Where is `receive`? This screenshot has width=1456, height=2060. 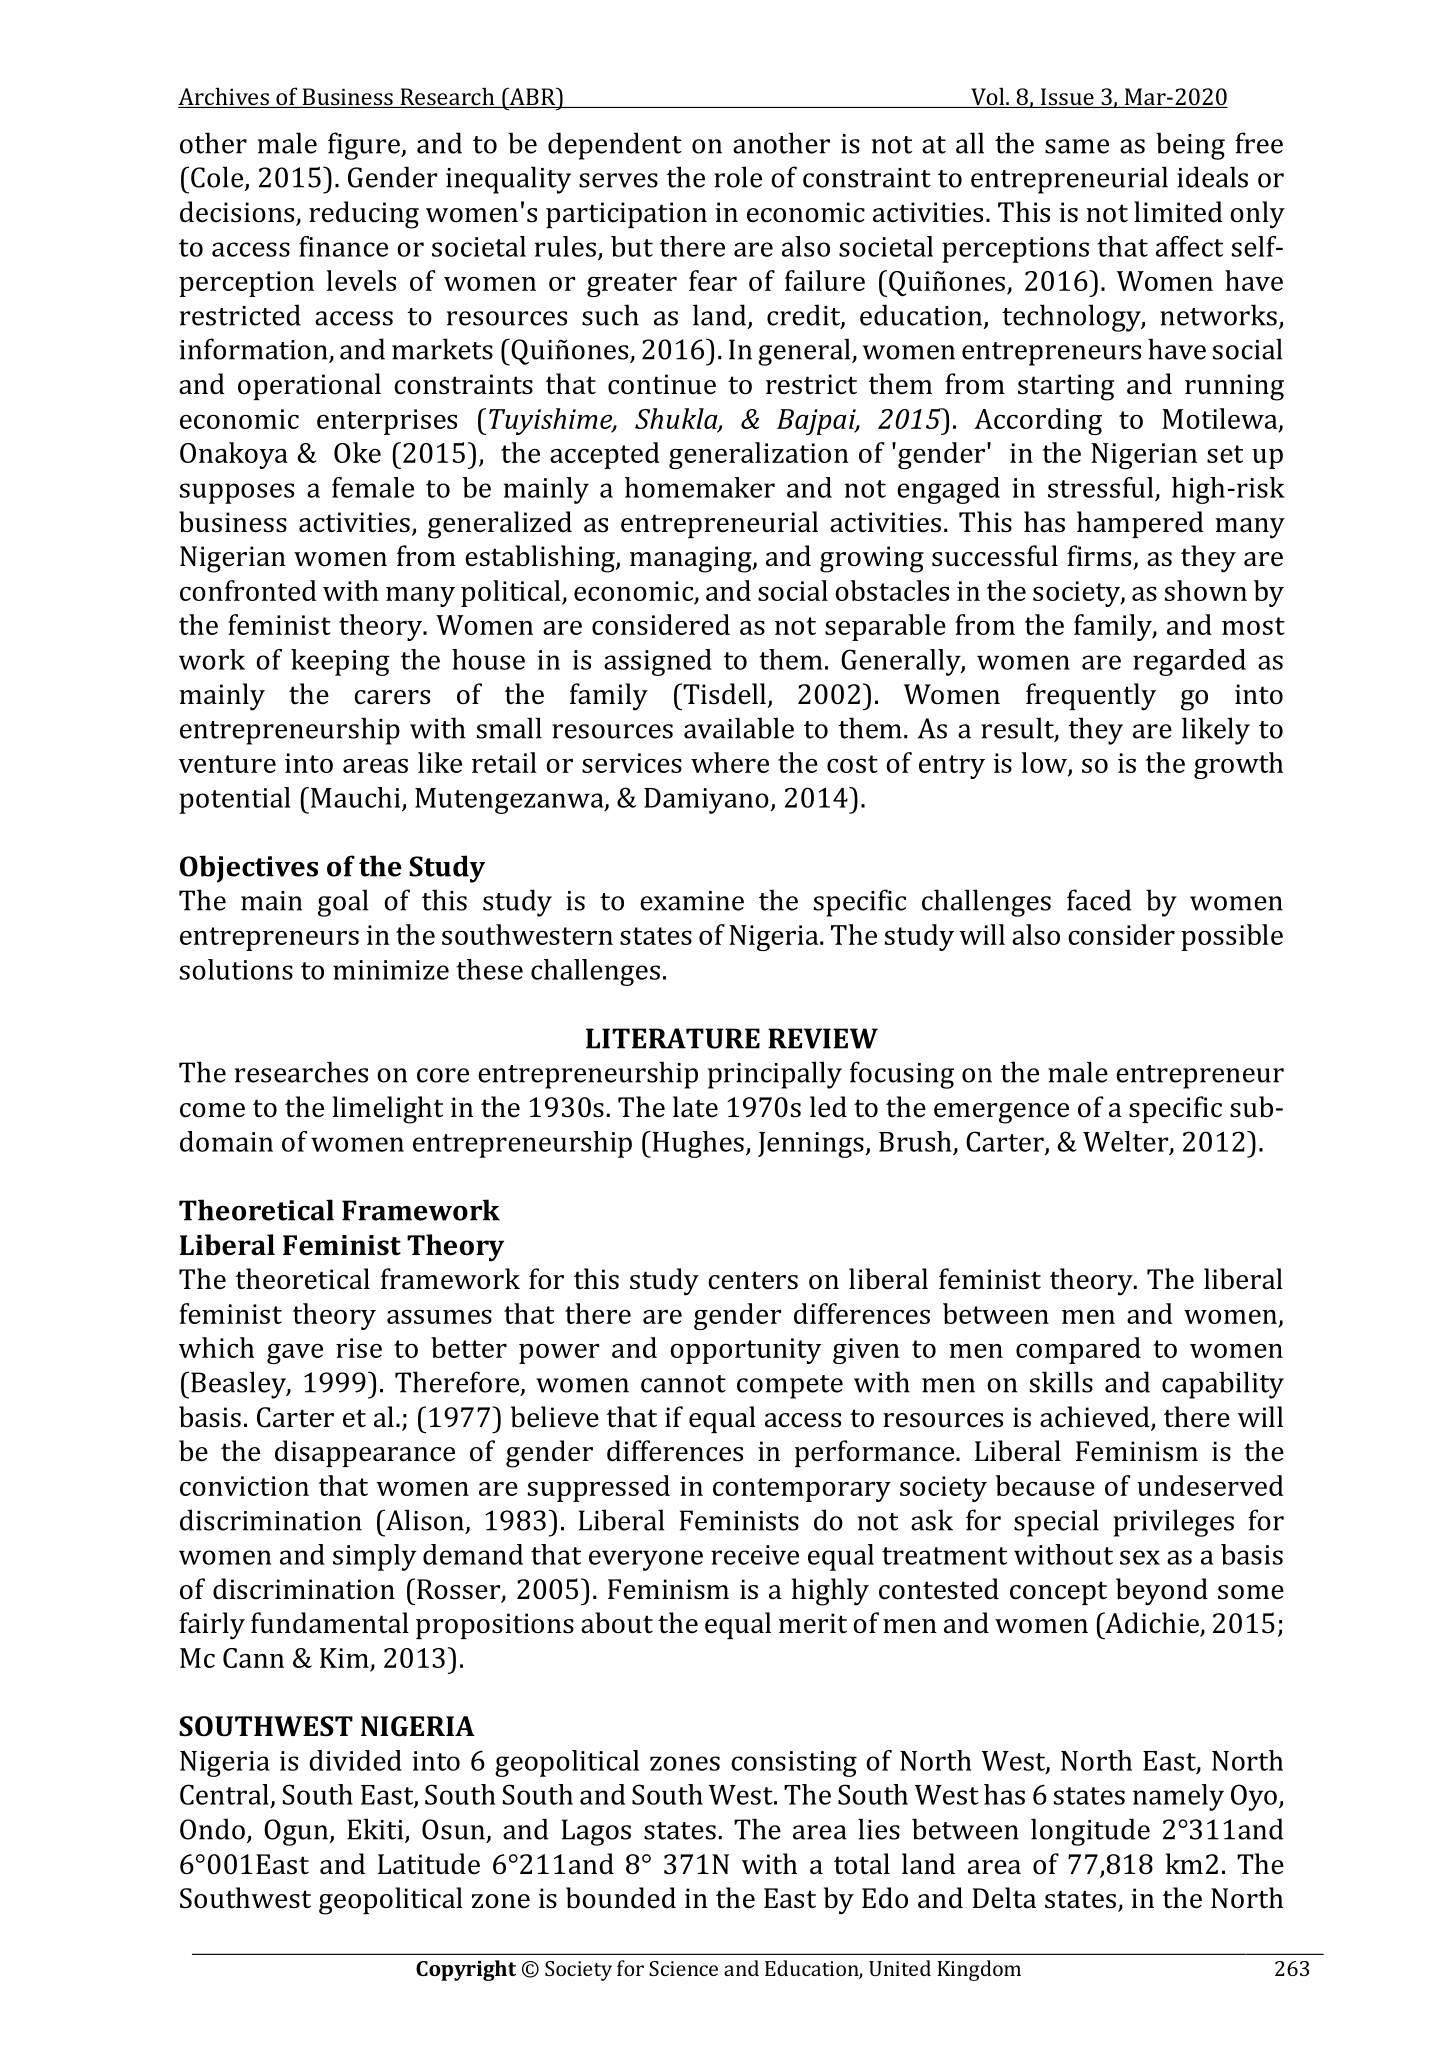
receive is located at coordinates (755, 1555).
